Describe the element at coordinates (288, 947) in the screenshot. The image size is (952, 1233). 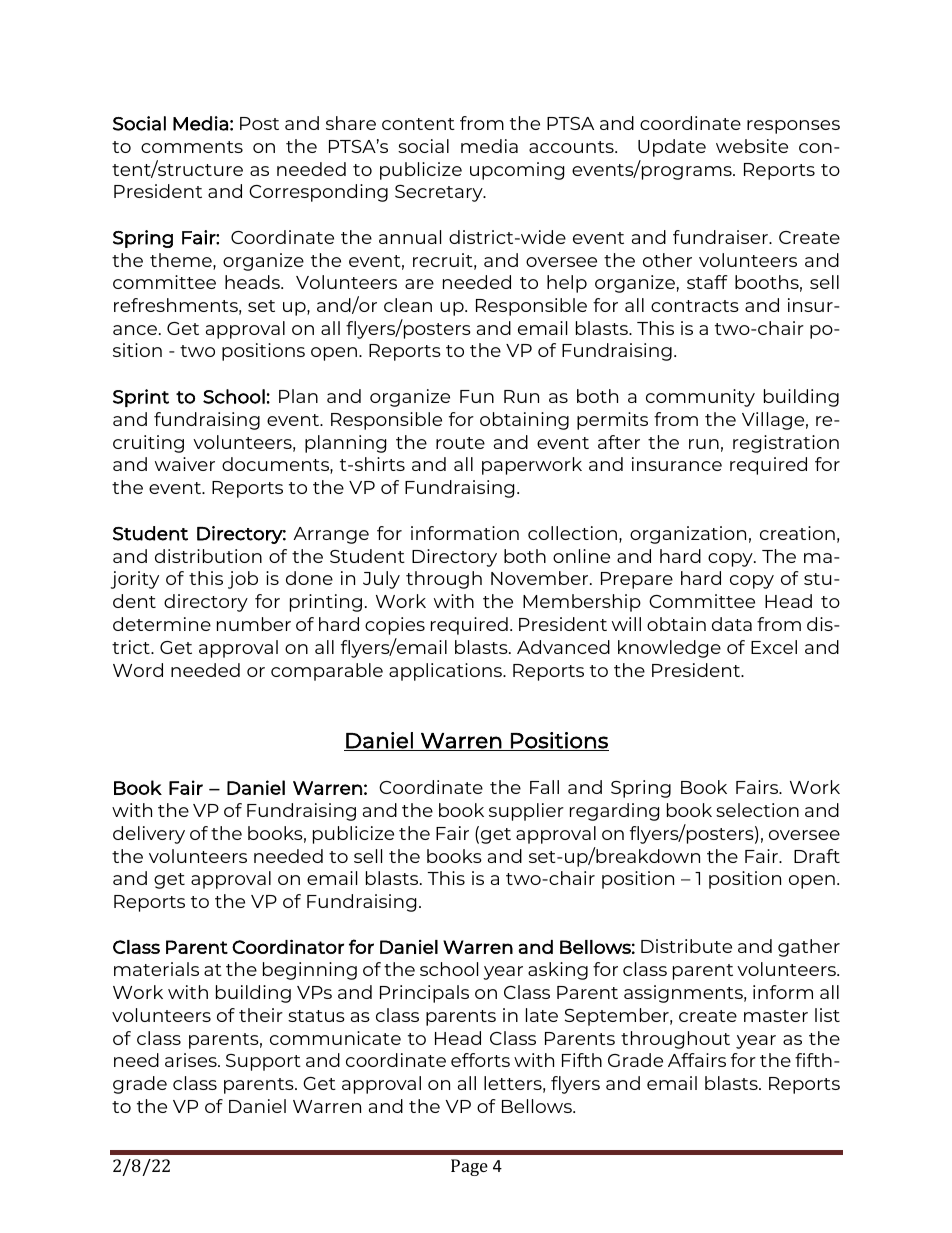
I see `Coordinator` at that location.
